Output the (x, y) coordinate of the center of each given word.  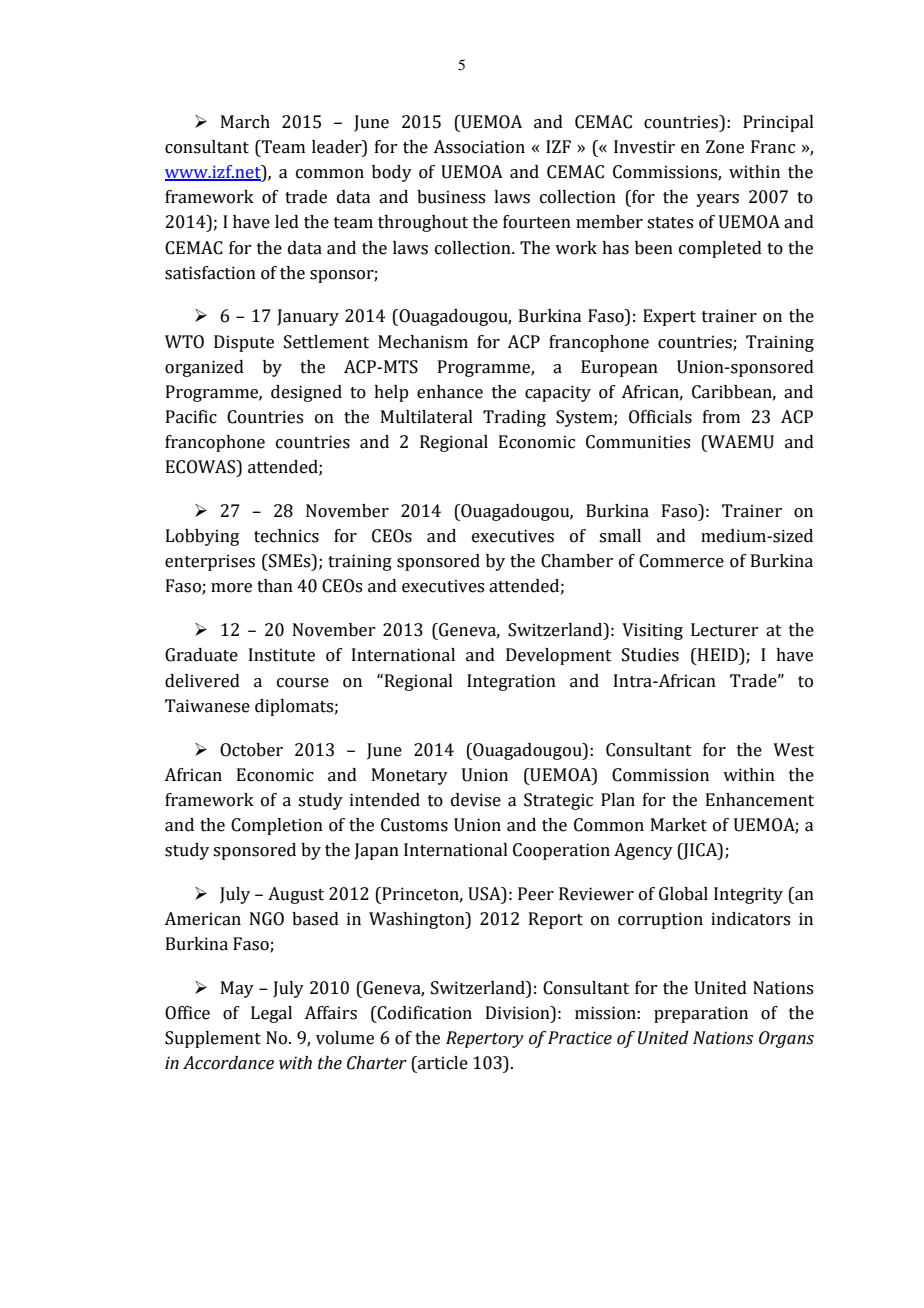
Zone (725, 147)
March (245, 122)
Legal (271, 1014)
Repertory (485, 1039)
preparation (701, 1014)
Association (479, 147)
